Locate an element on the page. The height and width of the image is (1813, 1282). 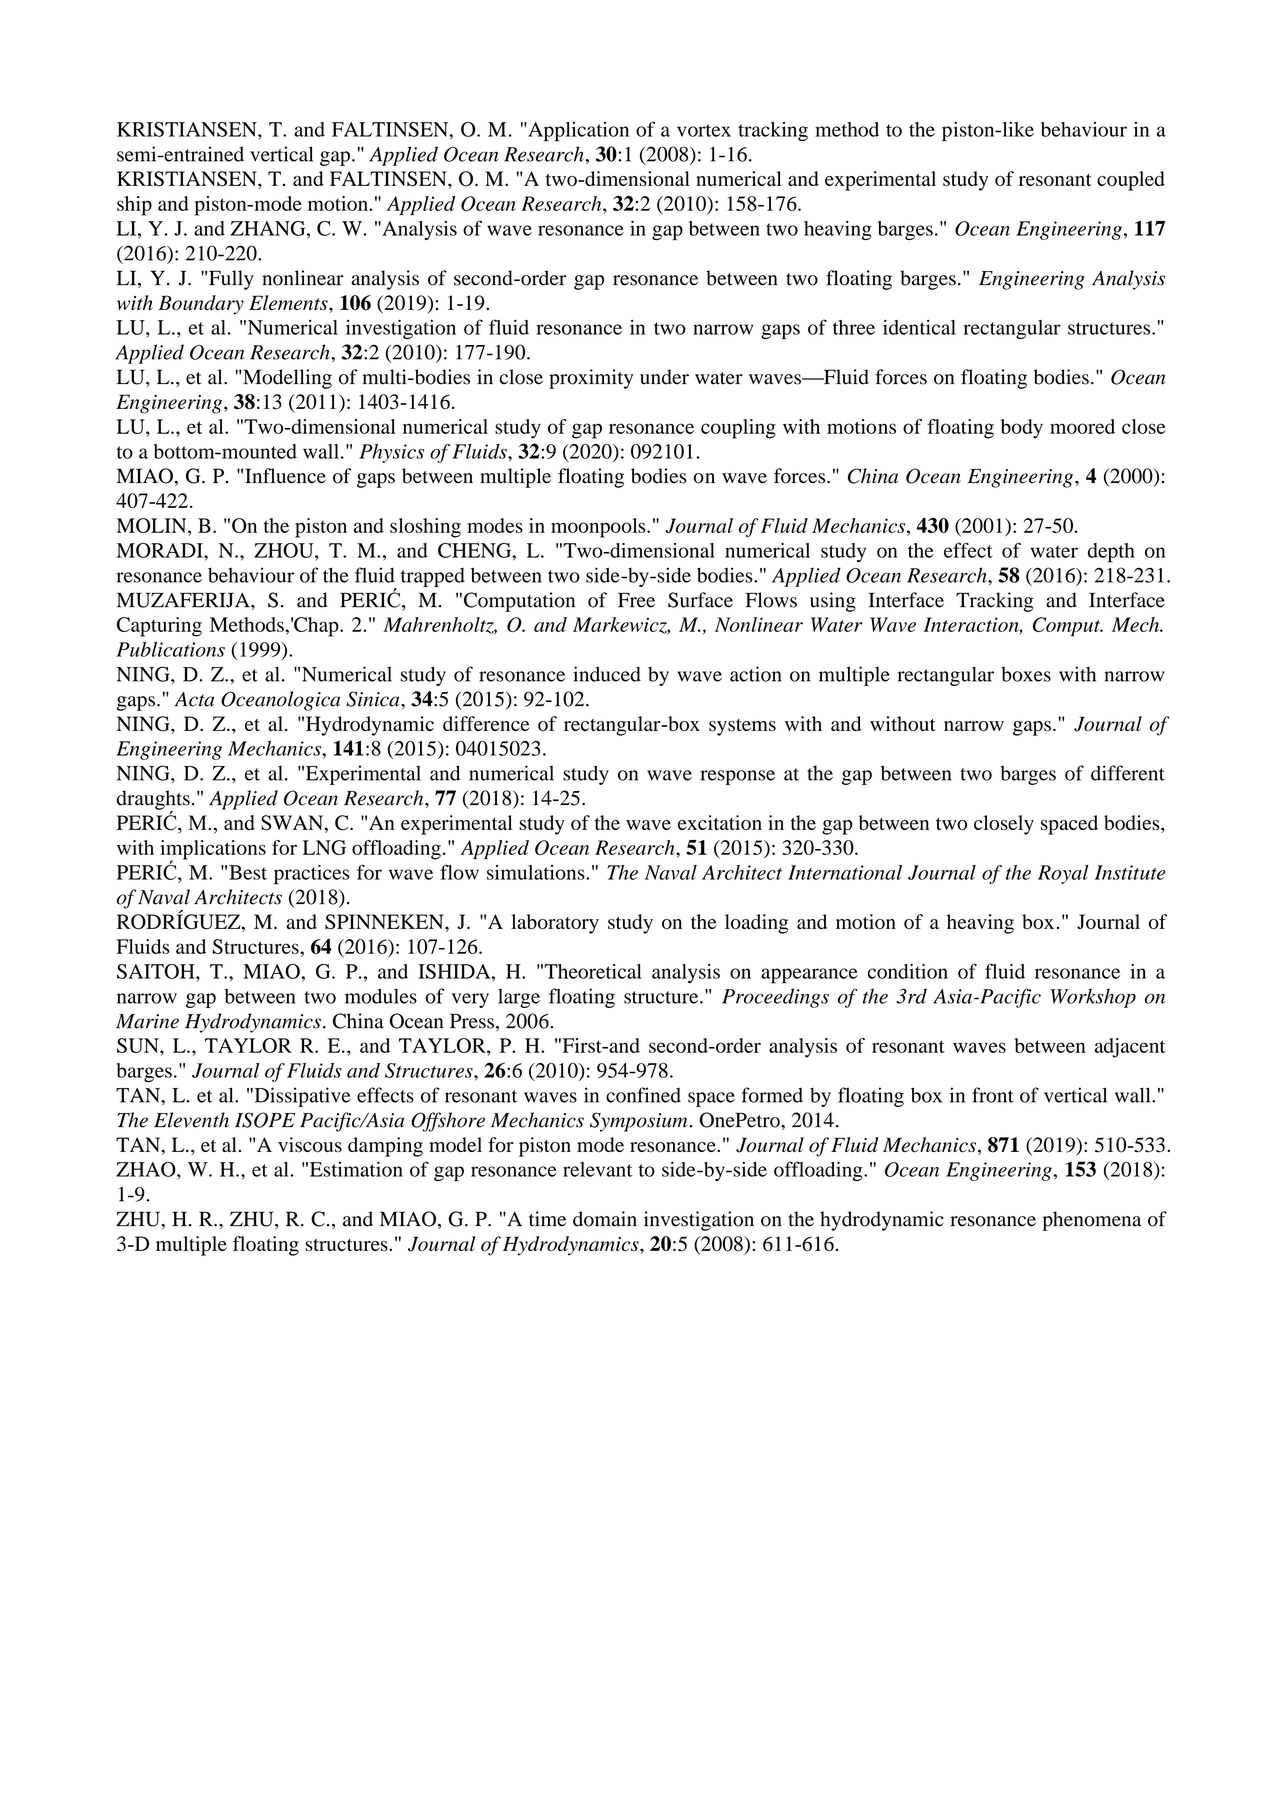
Application is located at coordinates (577, 132).
